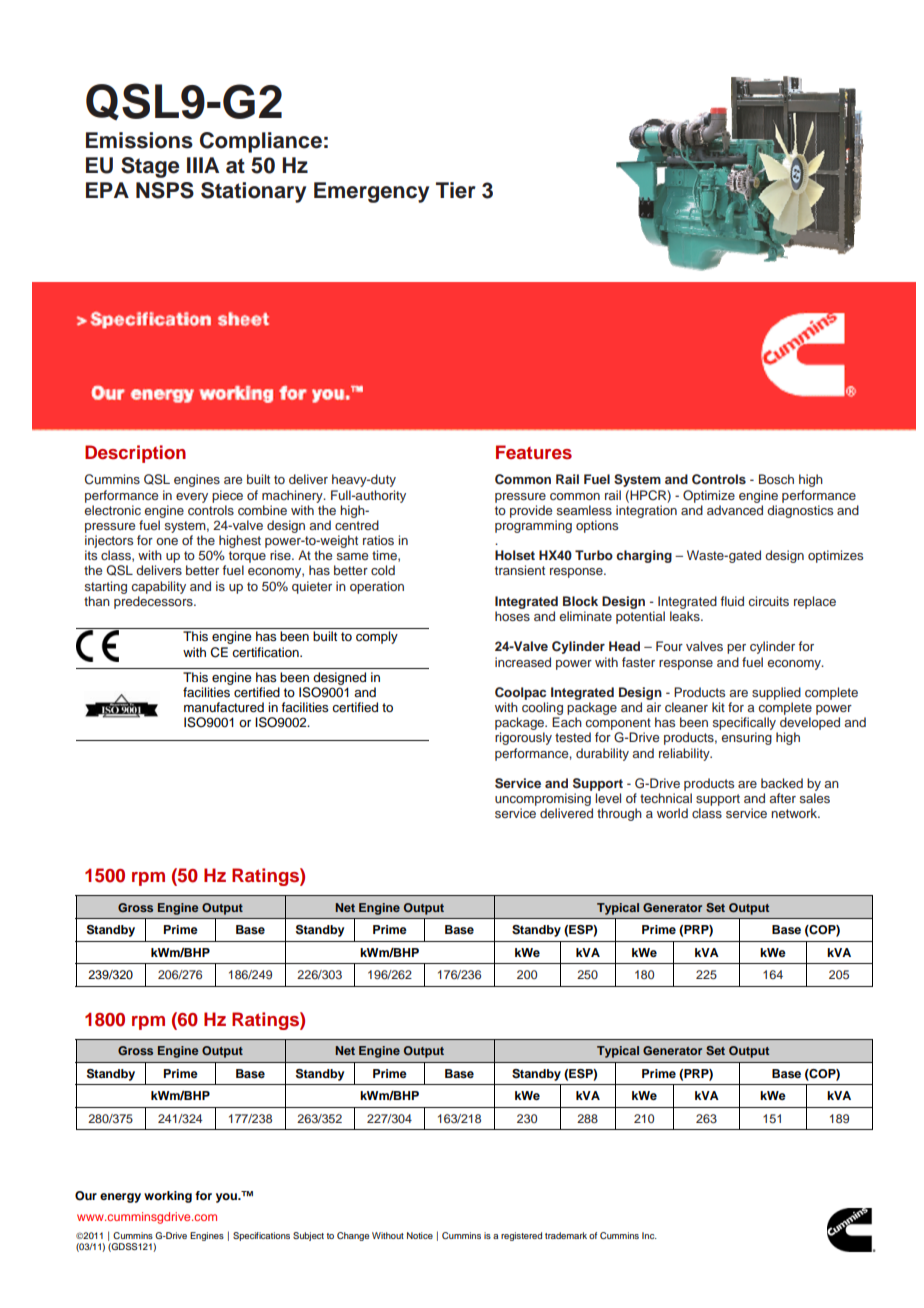 The height and width of the screenshot is (1308, 924). Describe the element at coordinates (203, 165) in the screenshot. I see `IIIA` at that location.
